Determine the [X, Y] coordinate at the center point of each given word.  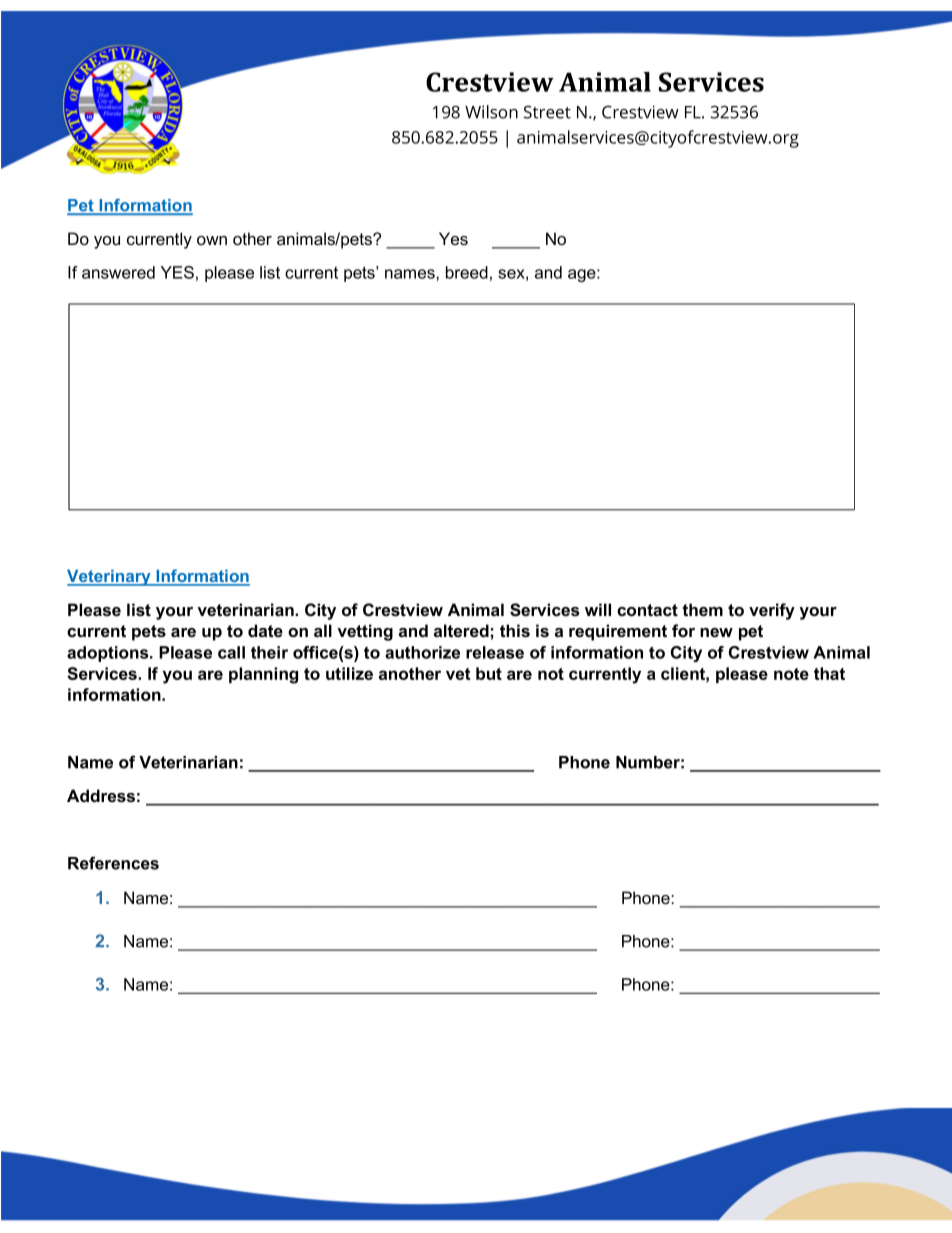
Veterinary [110, 578]
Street [547, 112]
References [113, 863]
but [489, 673]
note [791, 674]
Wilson [491, 112]
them [702, 610]
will [598, 609]
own [212, 240]
